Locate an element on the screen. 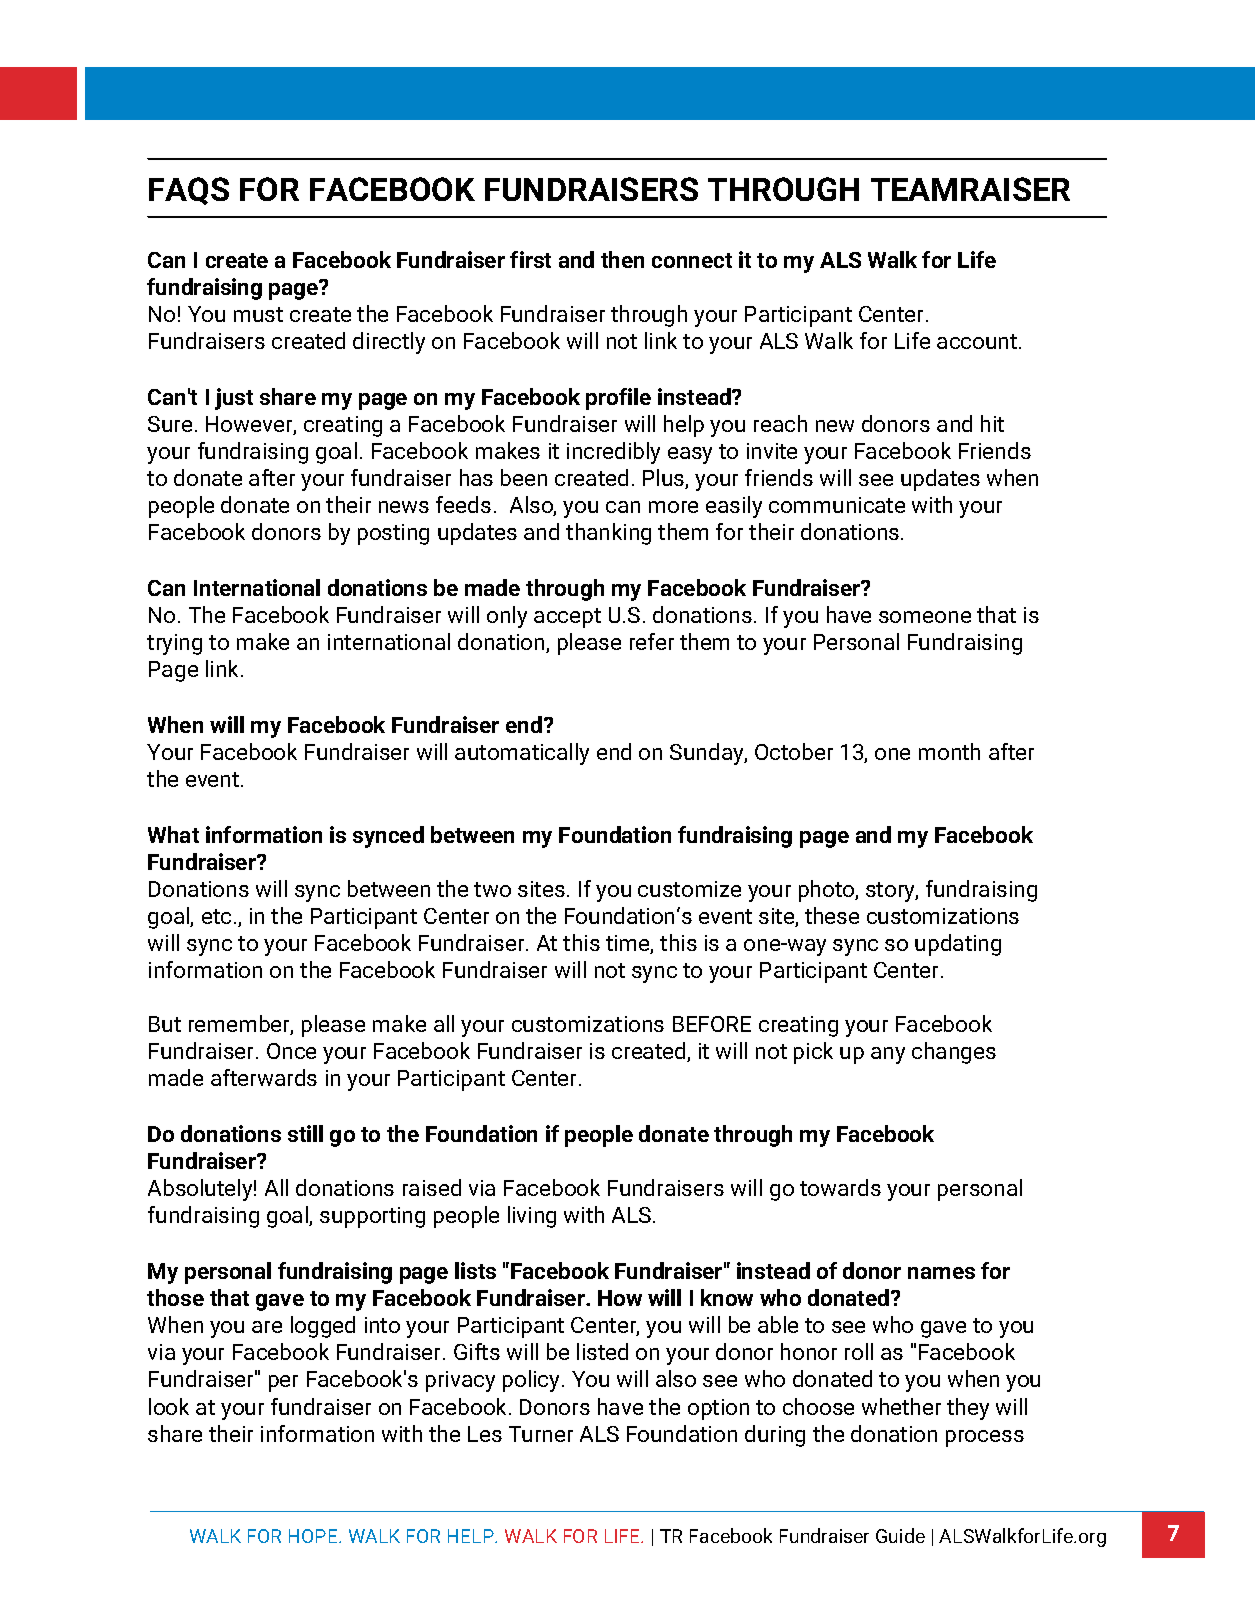 The width and height of the screenshot is (1255, 1624). trying is located at coordinates (174, 644).
